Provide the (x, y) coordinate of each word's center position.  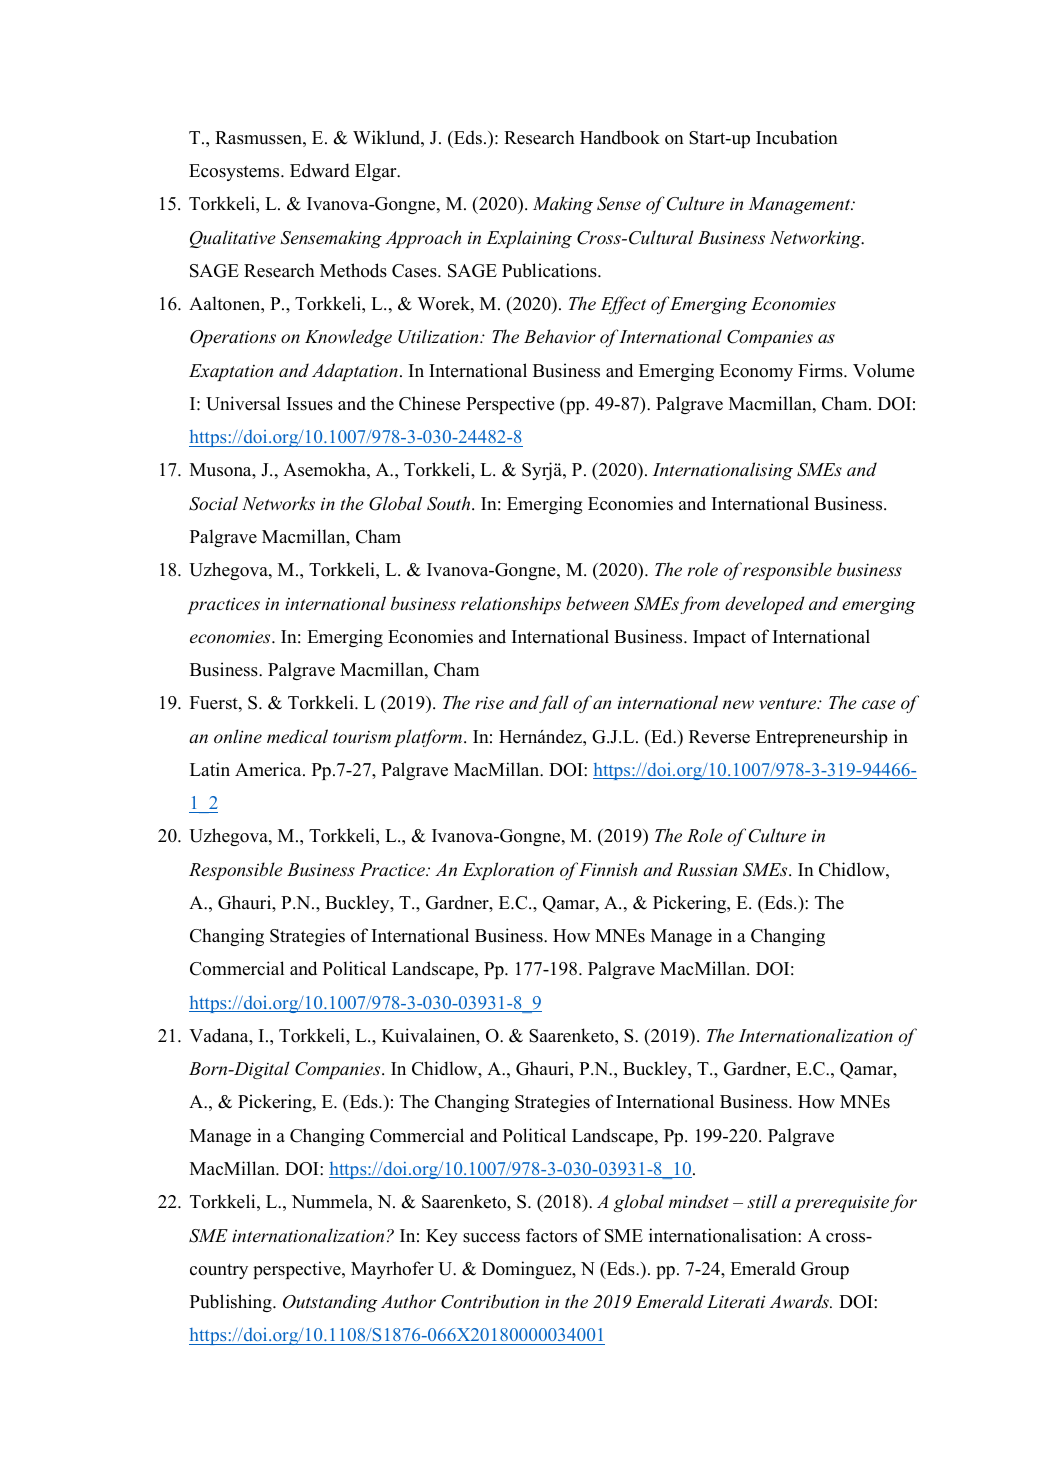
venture (789, 703)
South (450, 503)
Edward (320, 170)
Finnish (608, 869)
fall (554, 704)
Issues (310, 404)
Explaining (529, 239)
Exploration (508, 871)
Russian (706, 869)
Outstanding (330, 1303)
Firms (821, 370)
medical (297, 736)
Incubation (797, 137)
